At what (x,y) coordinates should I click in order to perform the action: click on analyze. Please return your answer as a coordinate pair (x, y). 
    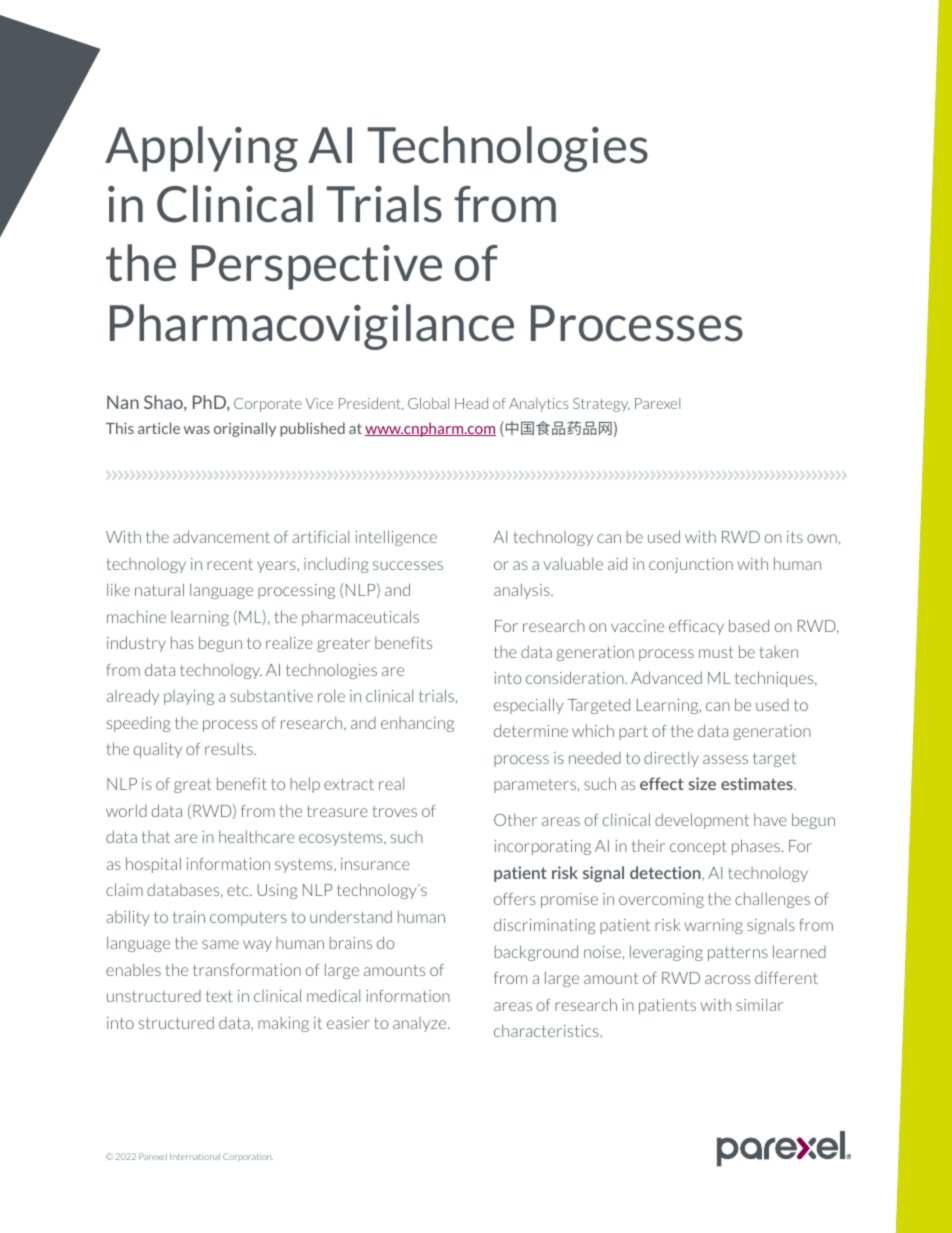
    Looking at the image, I should click on (421, 1024).
